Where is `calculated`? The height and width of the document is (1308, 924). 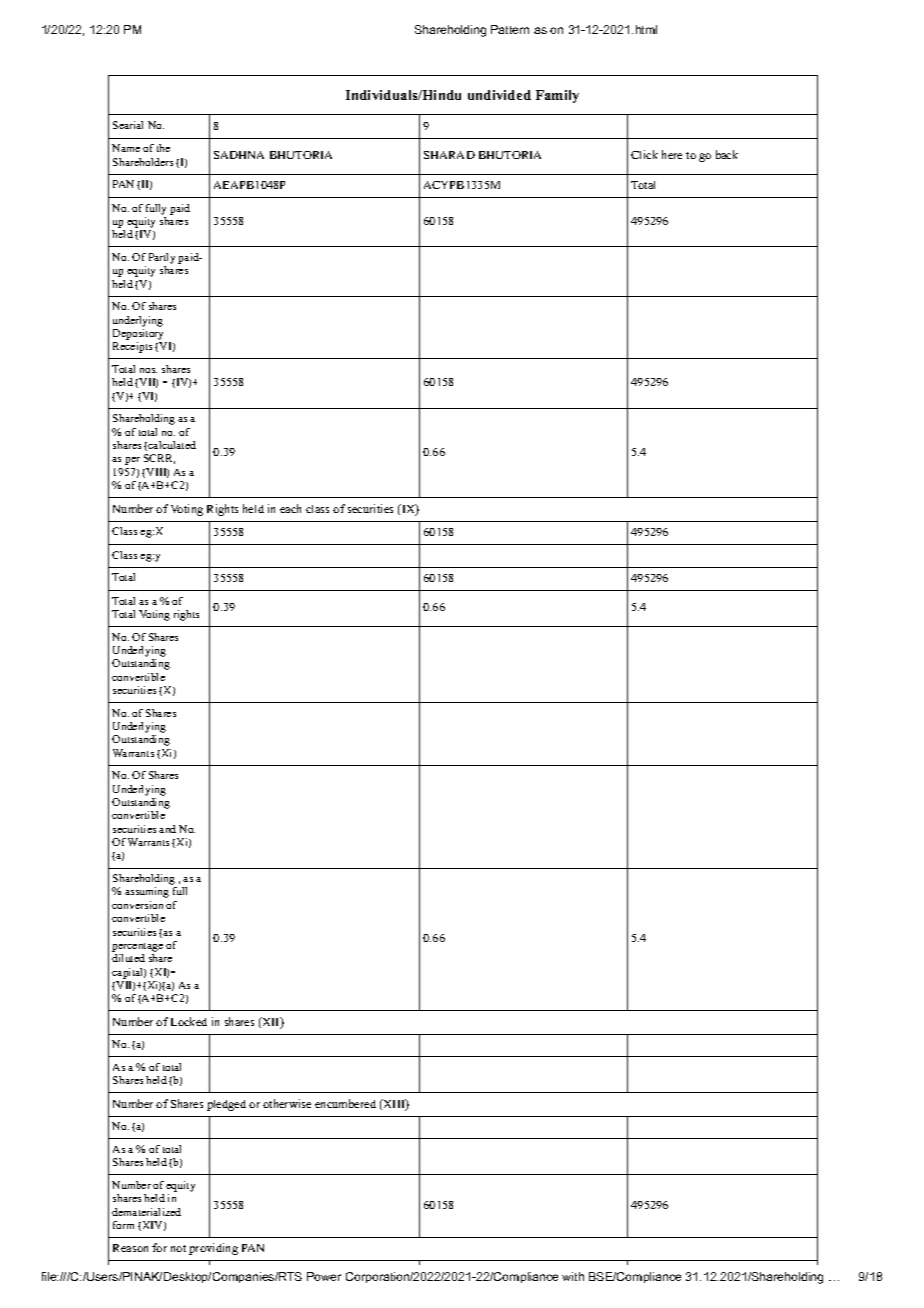
calculated is located at coordinates (172, 445).
